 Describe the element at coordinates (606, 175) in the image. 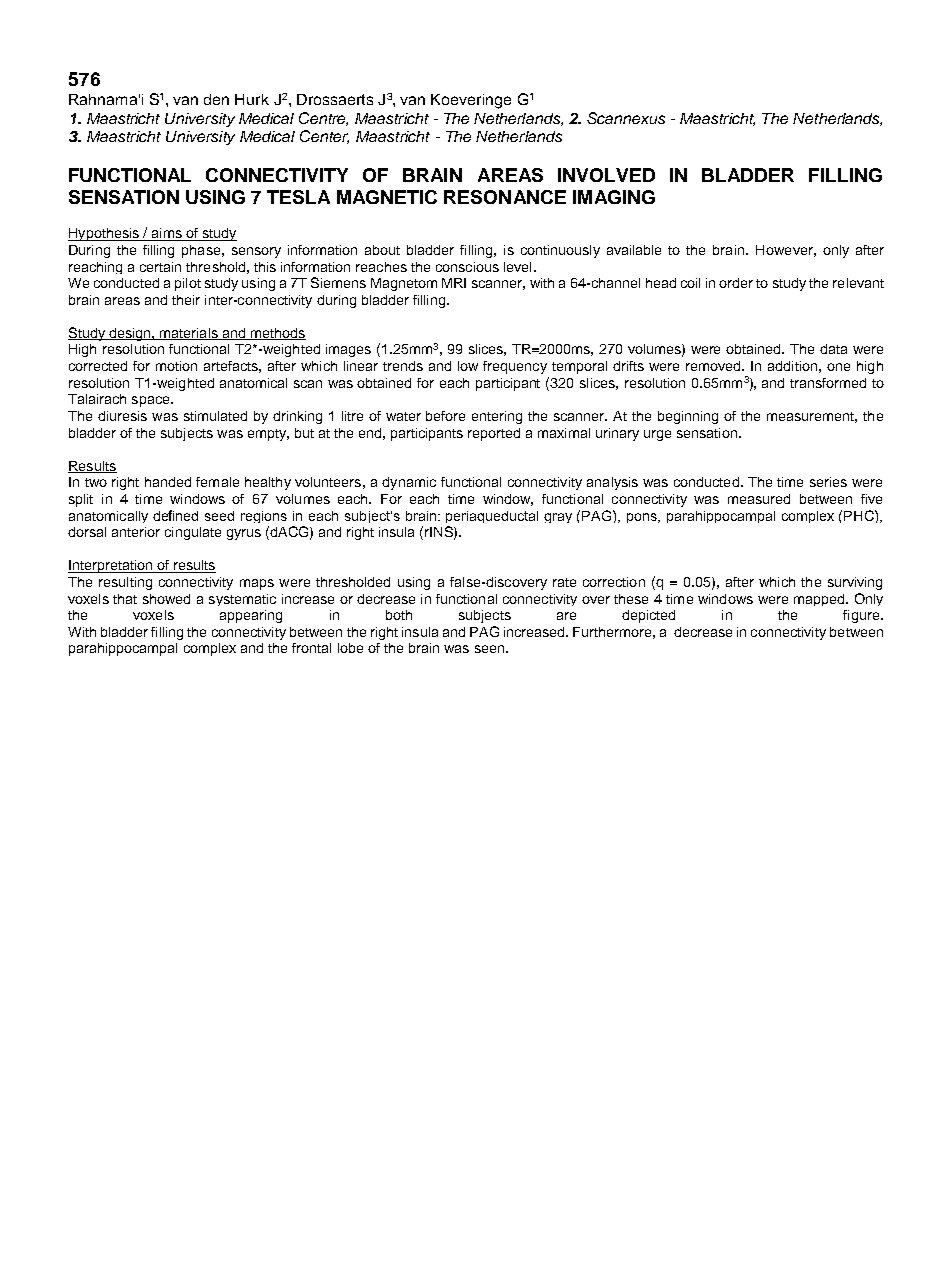

I see `INVOLVED` at that location.
